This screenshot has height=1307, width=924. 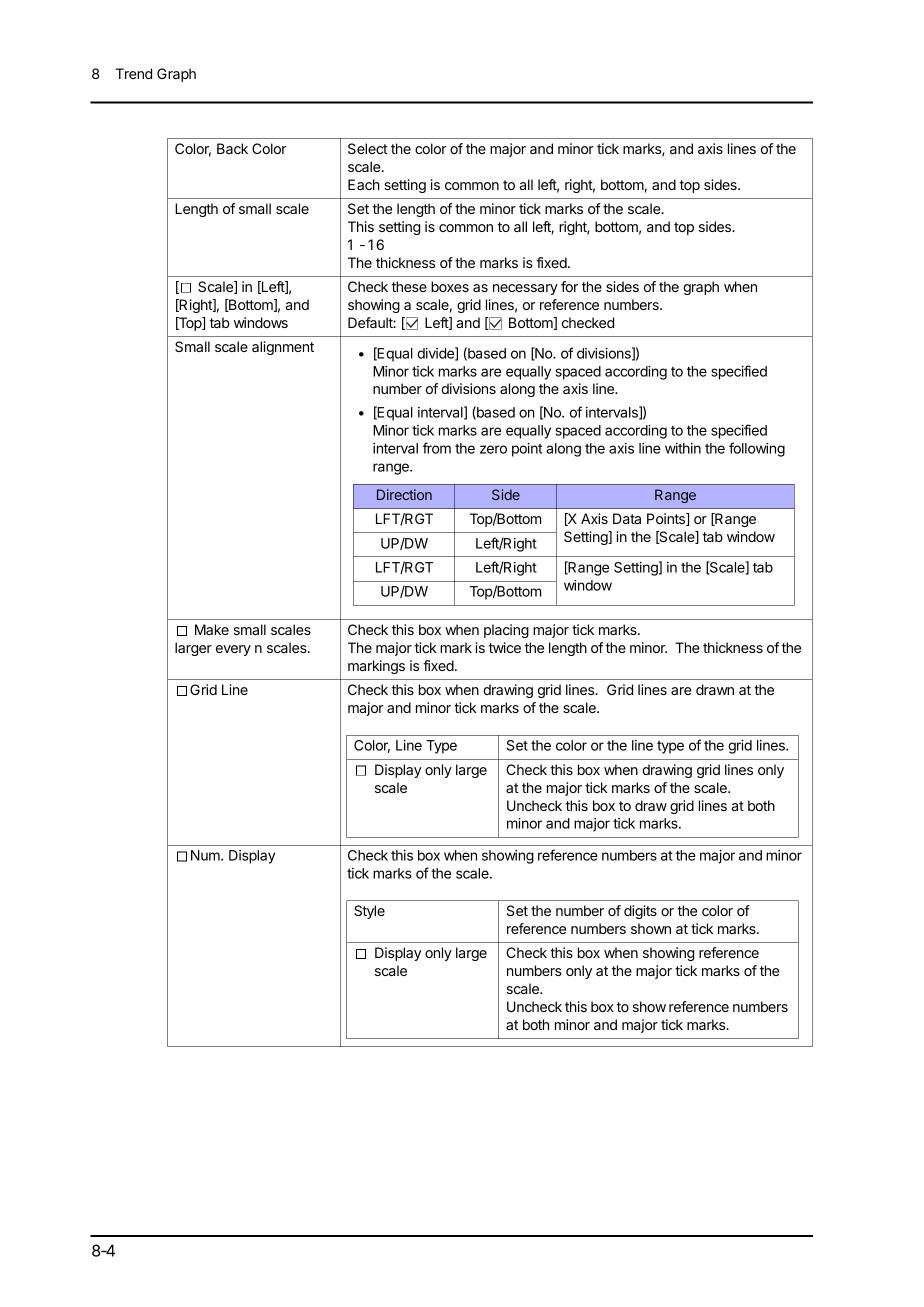 What do you see at coordinates (450, 286) in the screenshot?
I see `boxes` at bounding box center [450, 286].
